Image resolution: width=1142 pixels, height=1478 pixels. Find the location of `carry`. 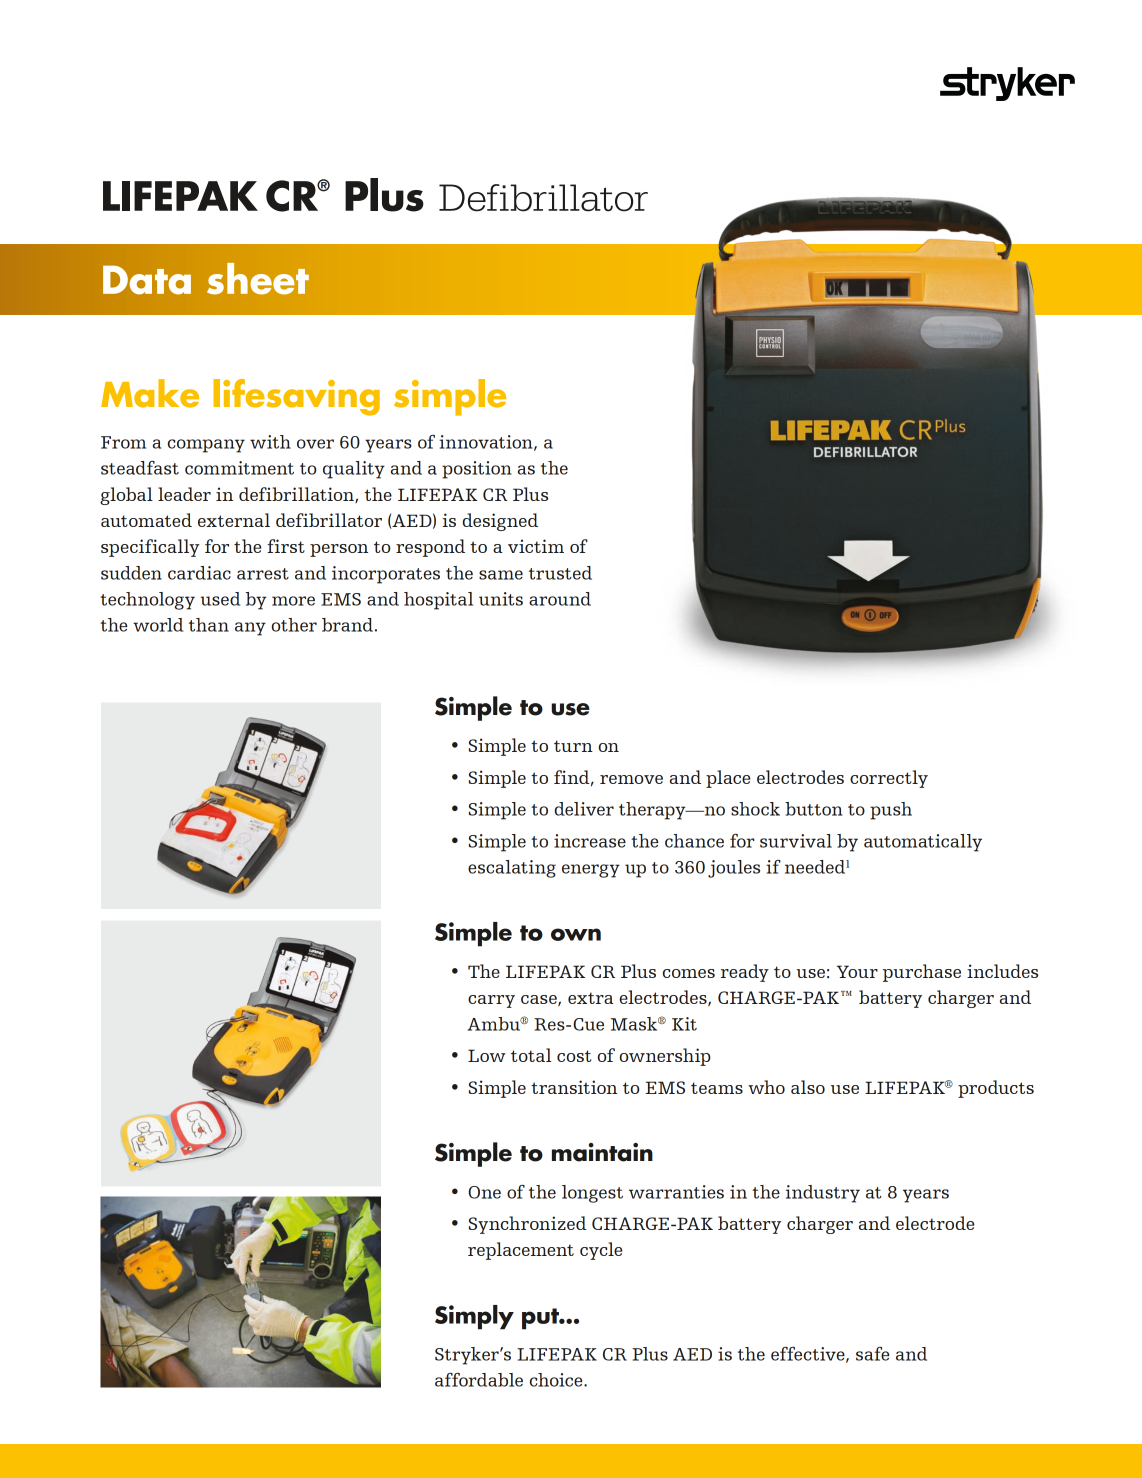

carry is located at coordinates (491, 1001).
